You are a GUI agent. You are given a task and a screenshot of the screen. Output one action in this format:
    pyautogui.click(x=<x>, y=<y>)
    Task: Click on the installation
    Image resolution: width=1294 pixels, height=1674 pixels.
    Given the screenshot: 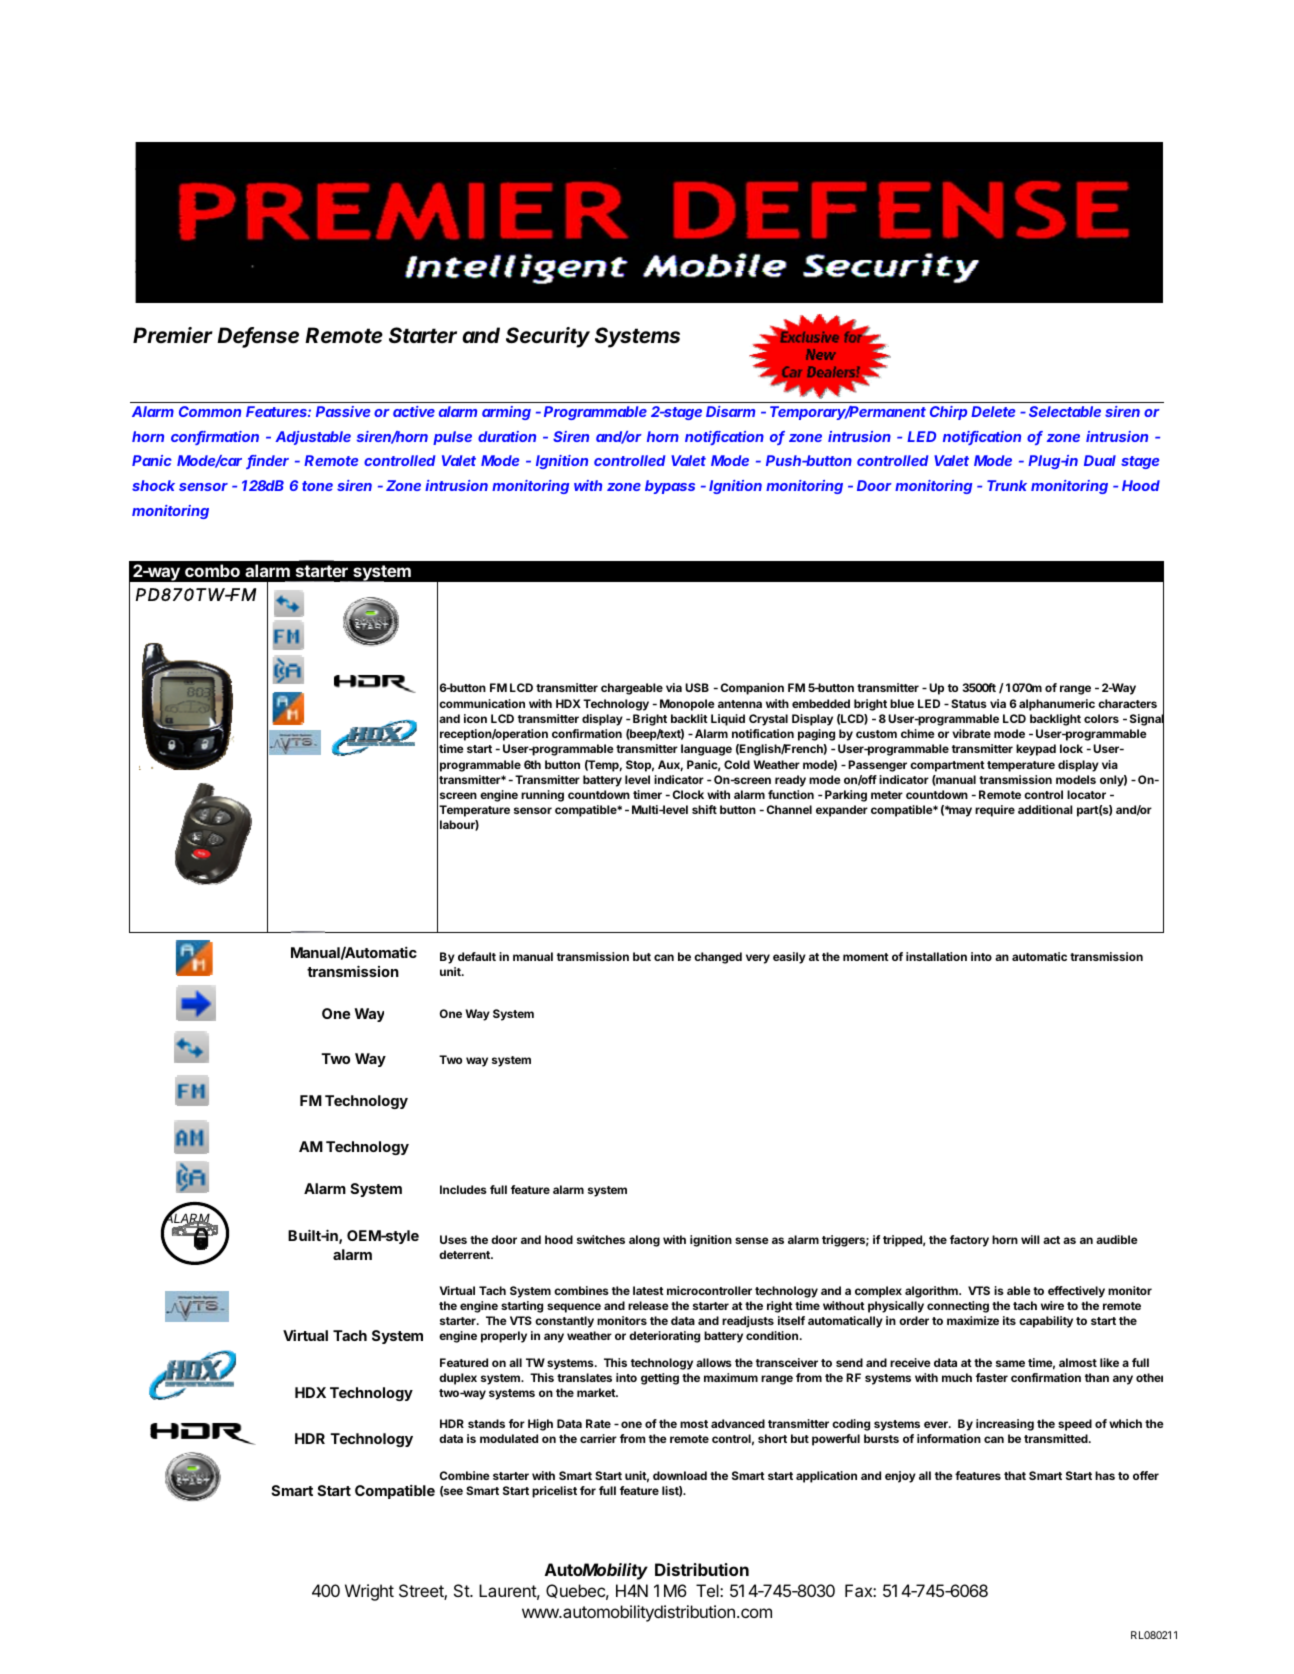 What is the action you would take?
    pyautogui.click(x=936, y=956)
